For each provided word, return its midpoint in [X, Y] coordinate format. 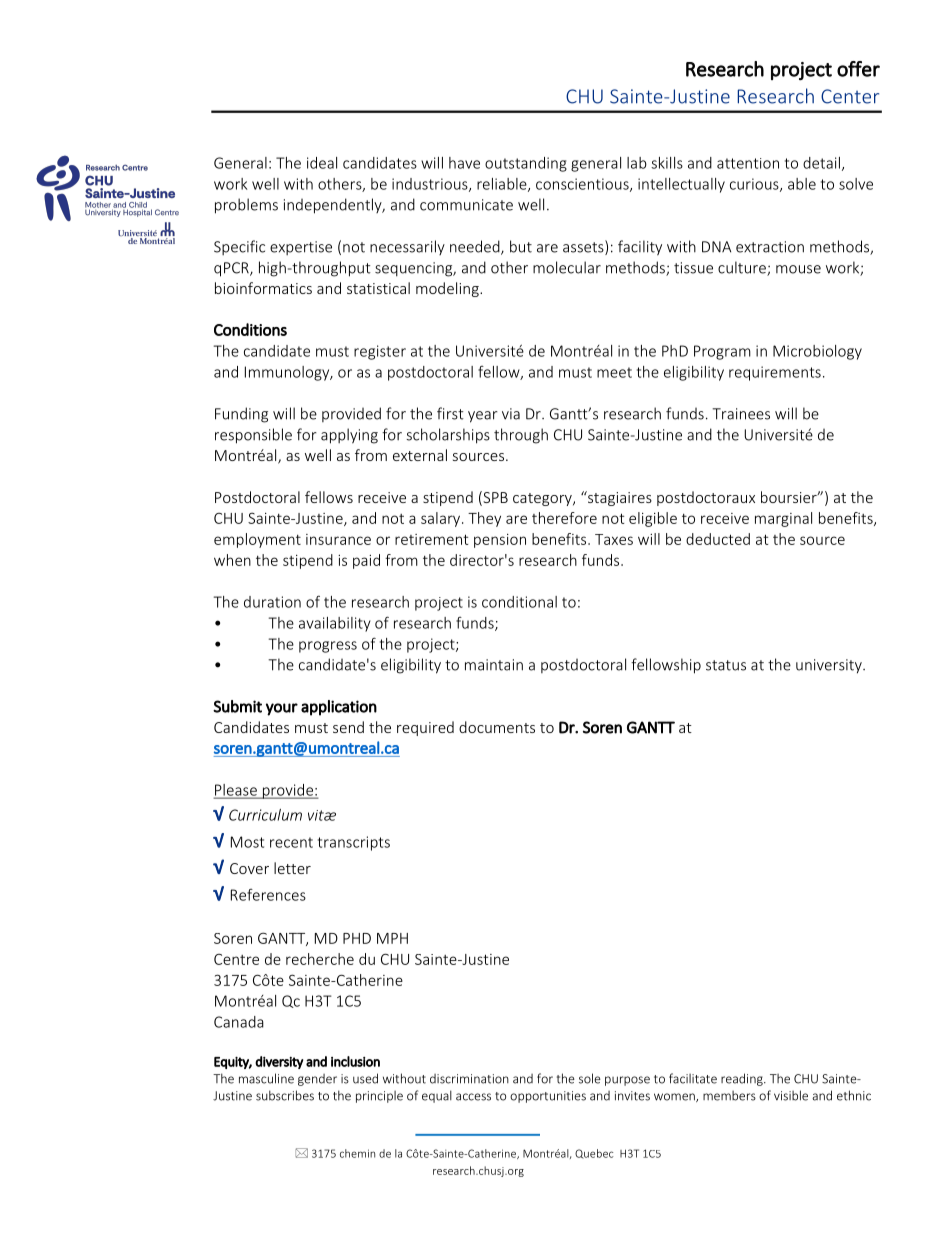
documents [497, 727]
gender [317, 1080]
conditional [519, 602]
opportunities [548, 1097]
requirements [775, 373]
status [726, 665]
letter [292, 868]
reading [743, 1079]
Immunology [288, 373]
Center [850, 96]
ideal [322, 163]
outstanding [526, 164]
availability [335, 624]
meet [614, 372]
